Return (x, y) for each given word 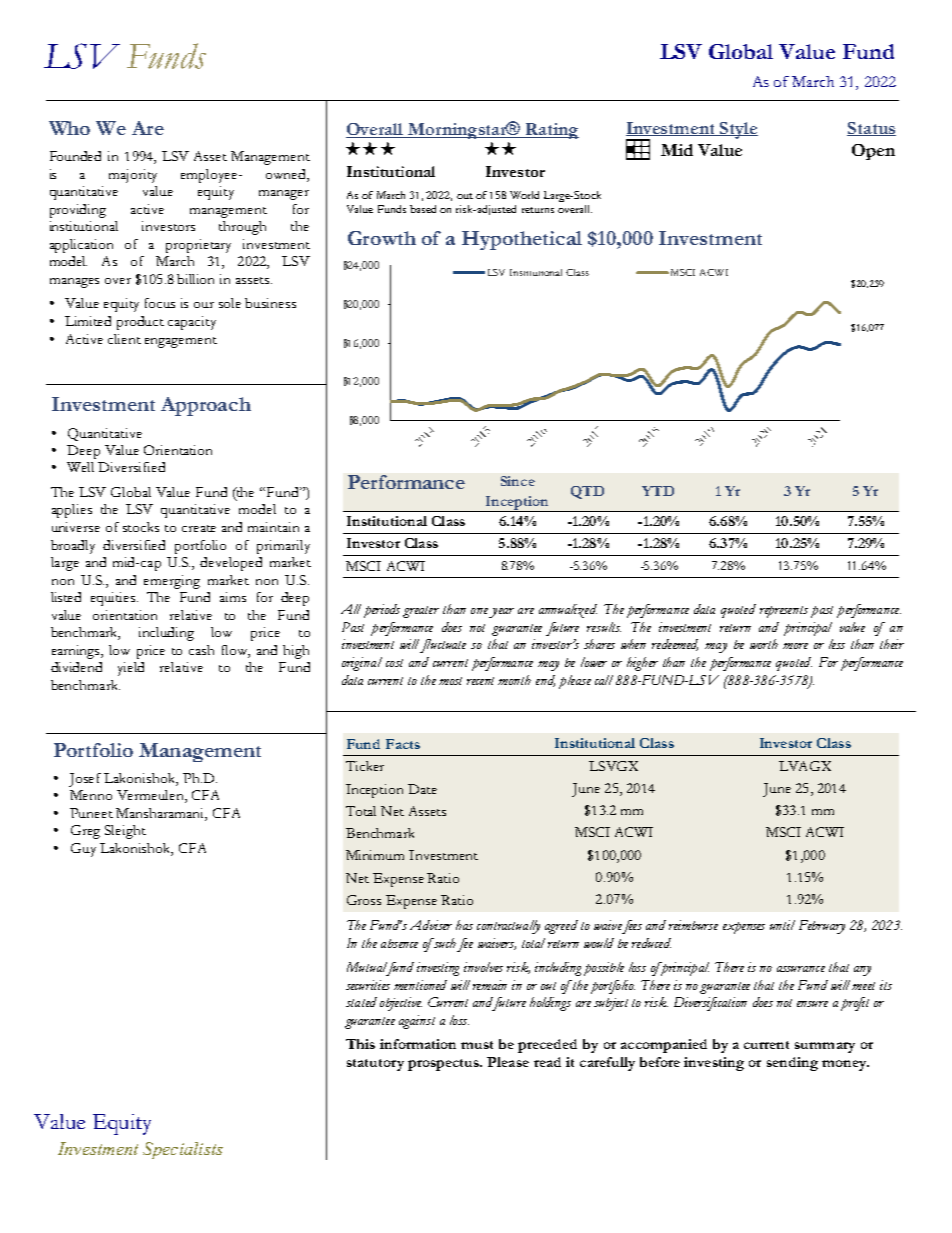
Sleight (125, 832)
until (782, 925)
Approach (206, 406)
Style (738, 130)
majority (133, 176)
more (795, 646)
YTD (658, 491)
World (524, 195)
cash (201, 650)
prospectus (445, 1065)
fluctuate (443, 646)
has (464, 925)
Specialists (183, 1150)
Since (518, 481)
